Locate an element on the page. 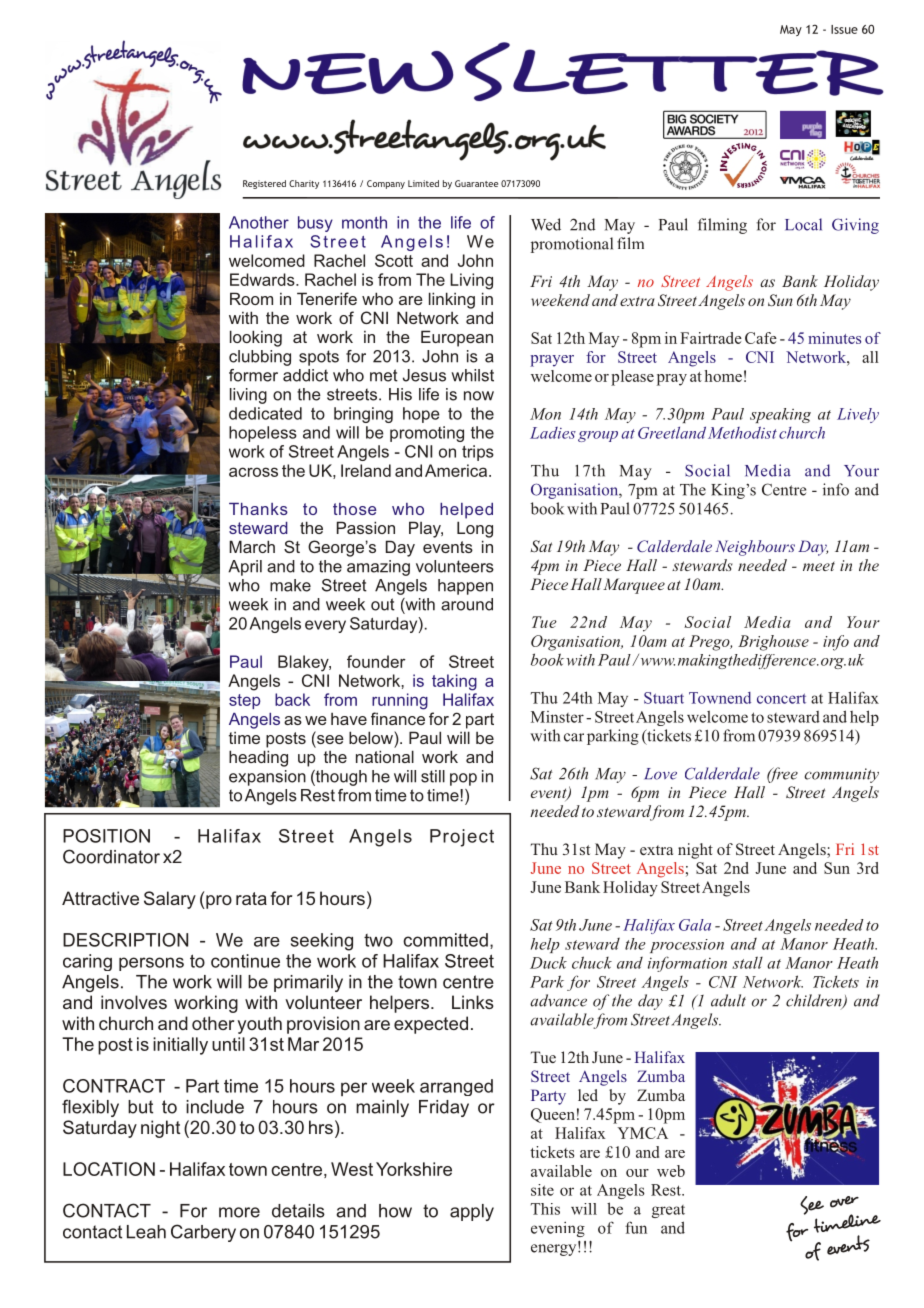 This page has width=924, height=1308. pop is located at coordinates (463, 779).
